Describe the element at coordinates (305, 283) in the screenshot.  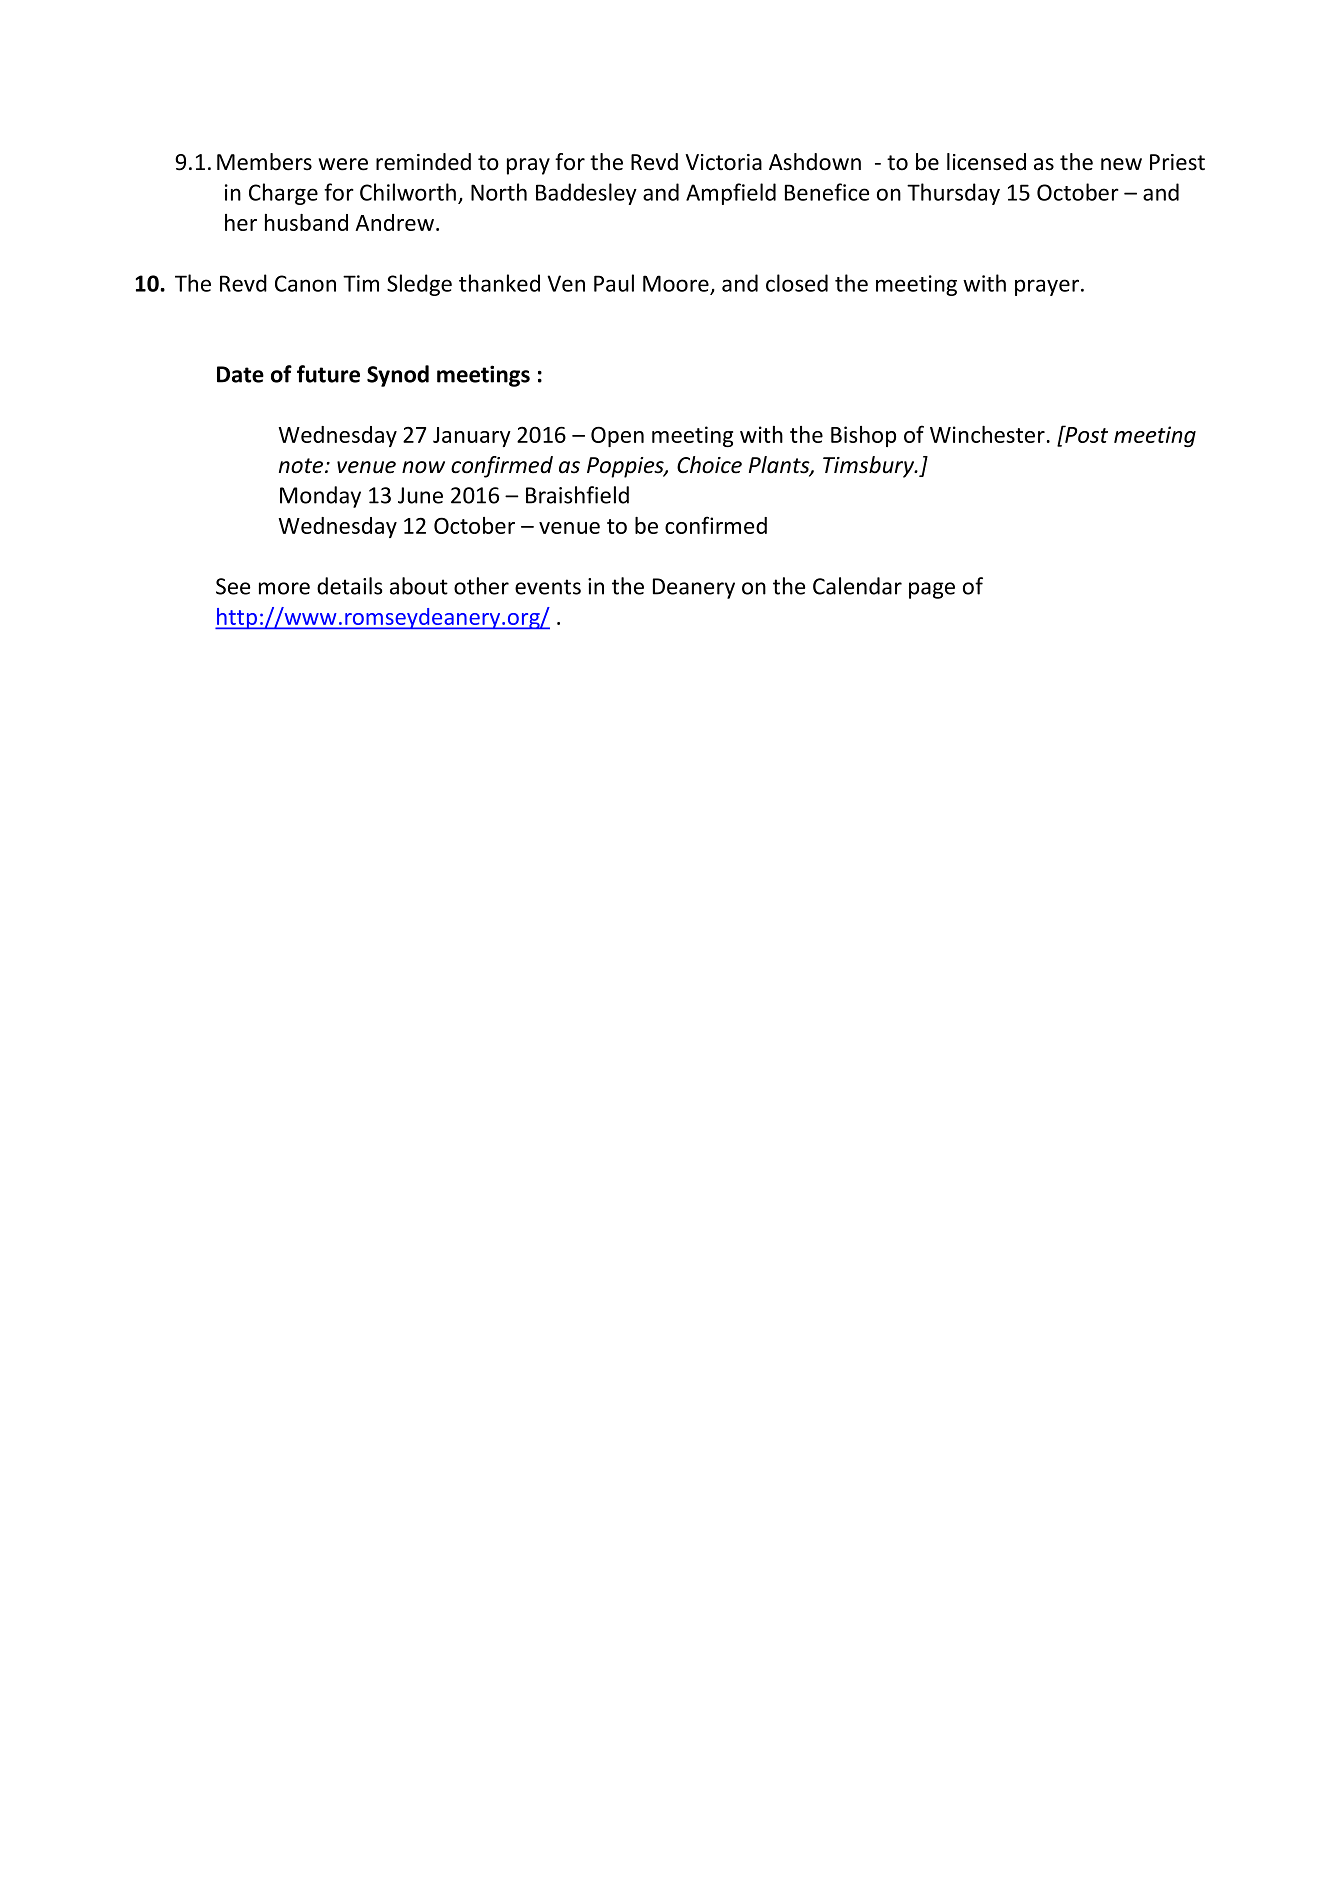
I see `Canon` at that location.
